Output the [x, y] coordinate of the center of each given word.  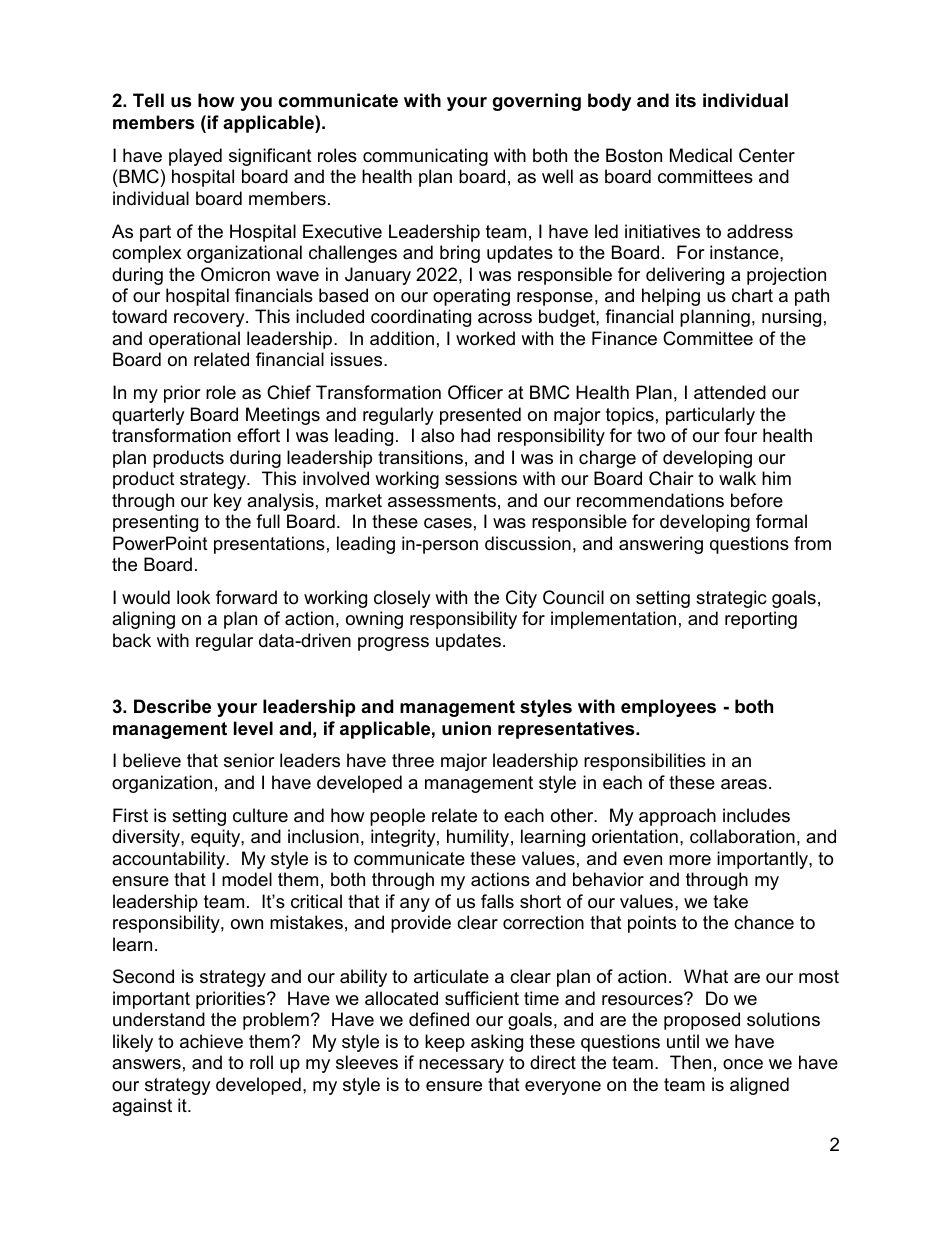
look [193, 597]
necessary [461, 1066]
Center [767, 155]
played [195, 157]
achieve [211, 1041]
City [521, 599]
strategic [731, 599]
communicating [425, 157]
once [743, 1064]
